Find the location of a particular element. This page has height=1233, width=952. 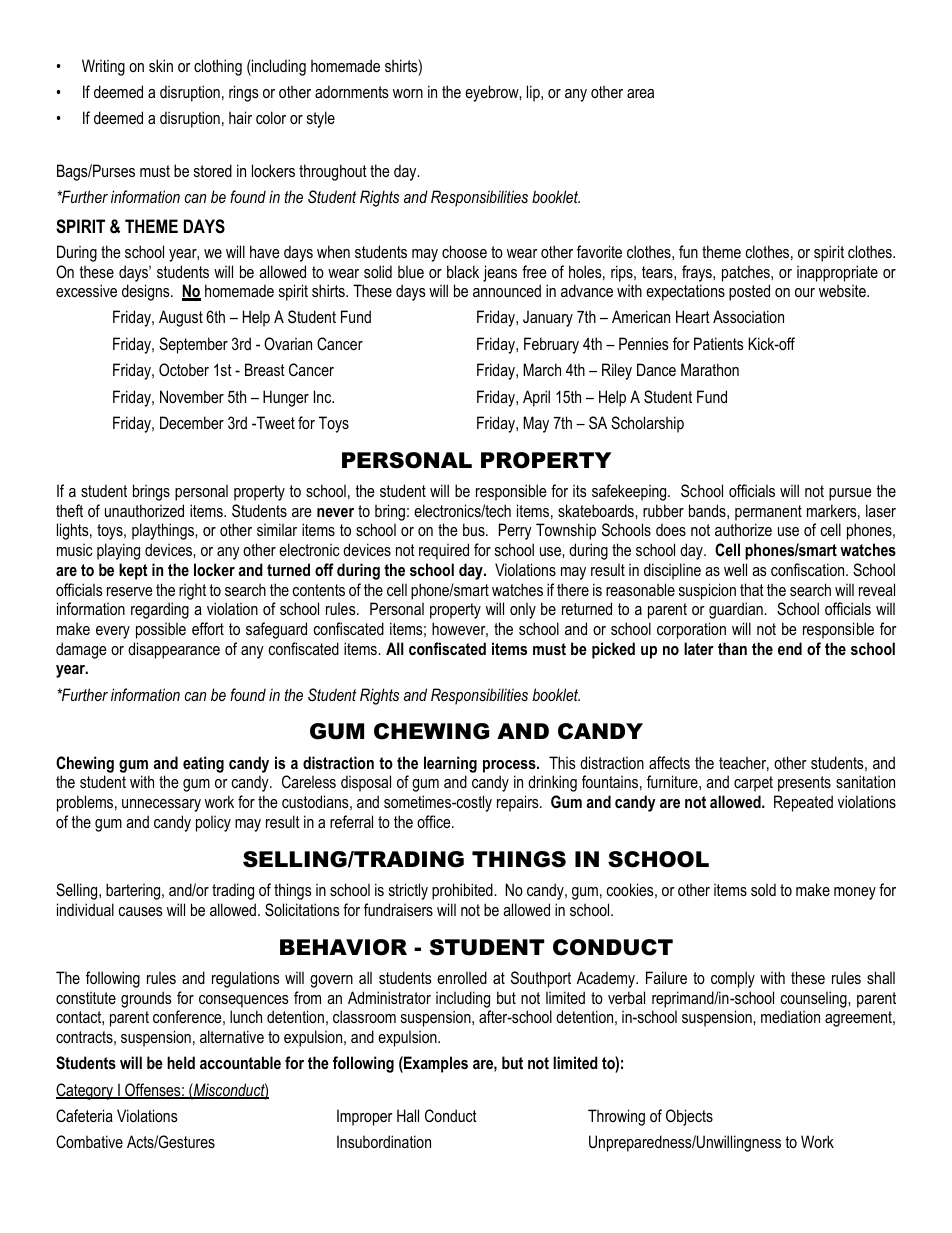

area is located at coordinates (640, 93).
